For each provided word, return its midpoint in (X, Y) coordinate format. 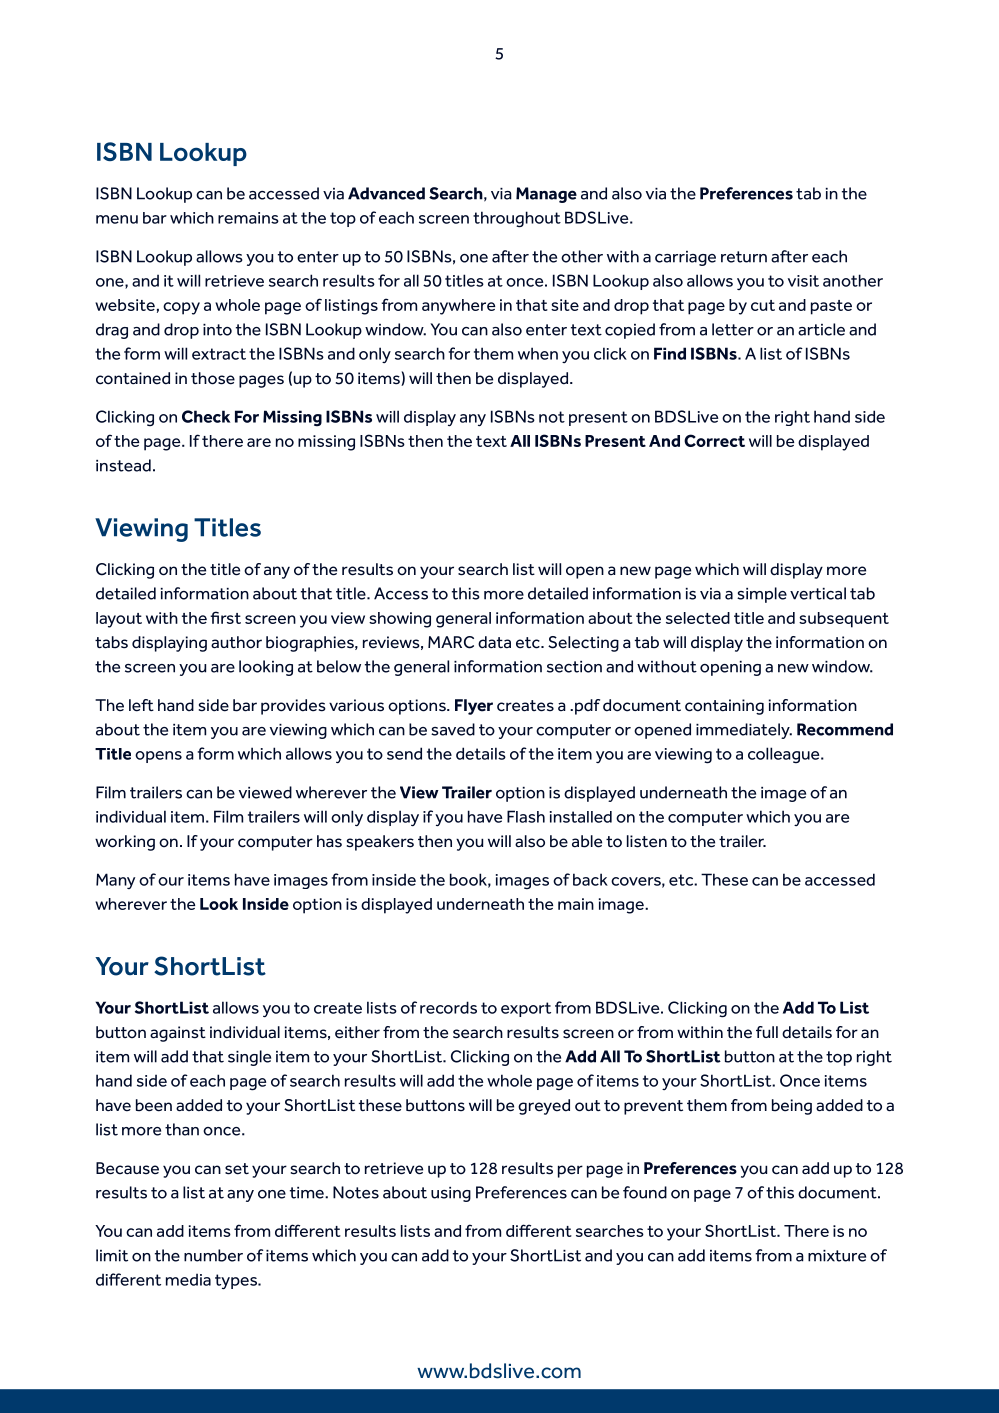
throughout (517, 219)
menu (117, 219)
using (451, 1194)
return (744, 257)
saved (453, 729)
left (141, 705)
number (213, 1255)
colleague (785, 755)
